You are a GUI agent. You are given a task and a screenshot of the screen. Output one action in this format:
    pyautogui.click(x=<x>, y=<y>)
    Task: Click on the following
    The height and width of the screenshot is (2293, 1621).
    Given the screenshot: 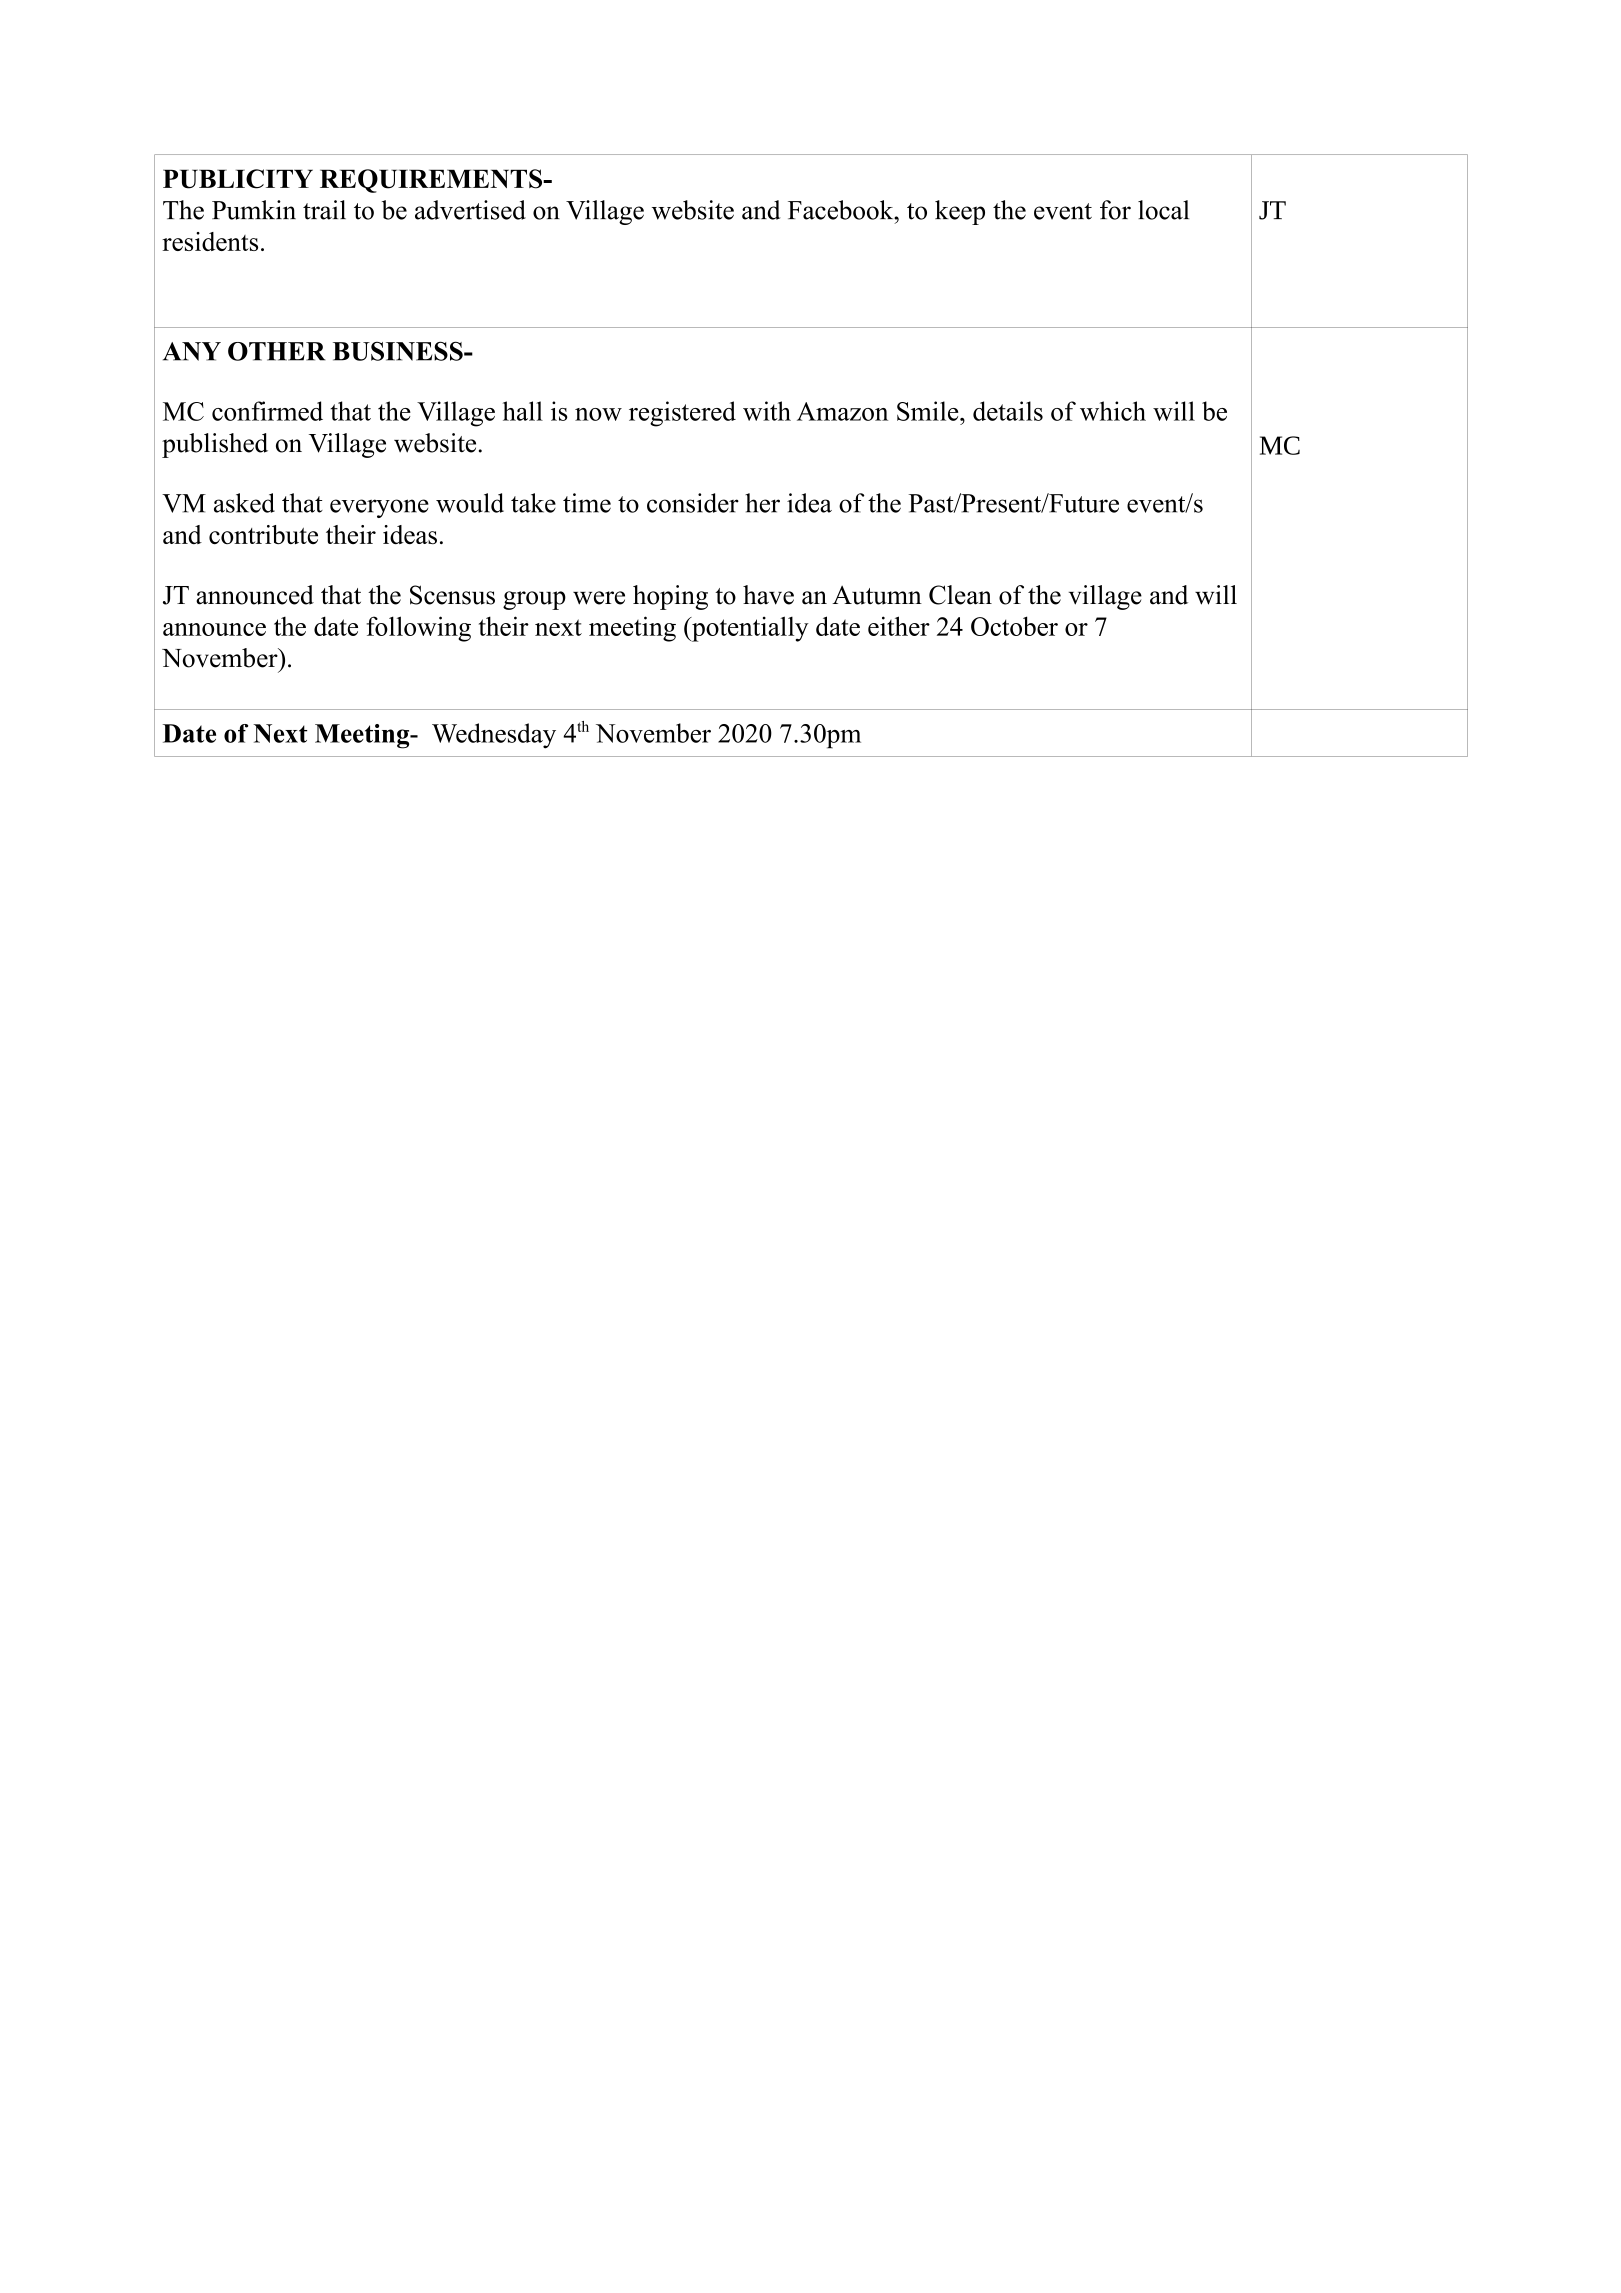 What is the action you would take?
    pyautogui.click(x=418, y=629)
